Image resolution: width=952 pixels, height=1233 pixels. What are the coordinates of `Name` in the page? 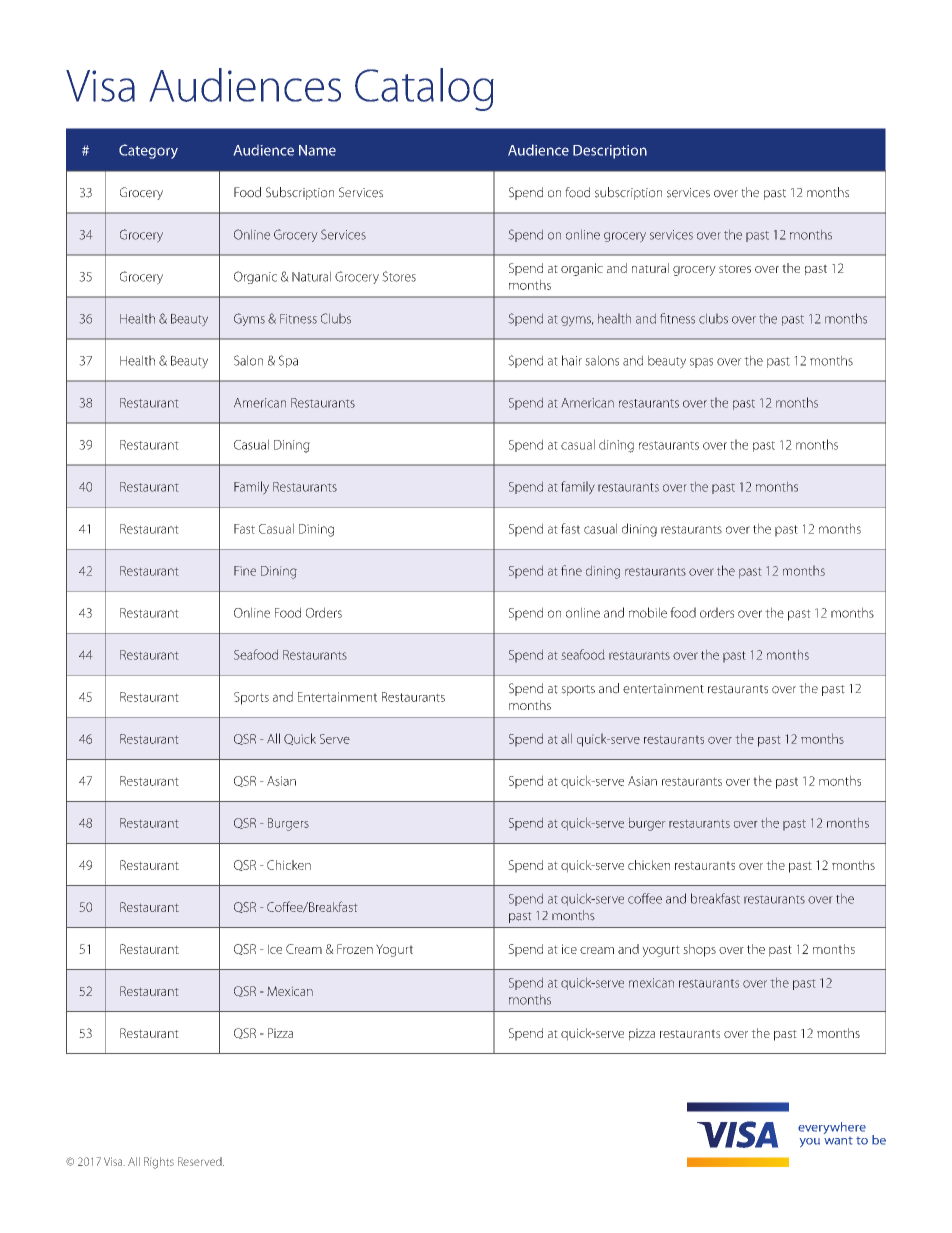 It's located at (317, 150).
